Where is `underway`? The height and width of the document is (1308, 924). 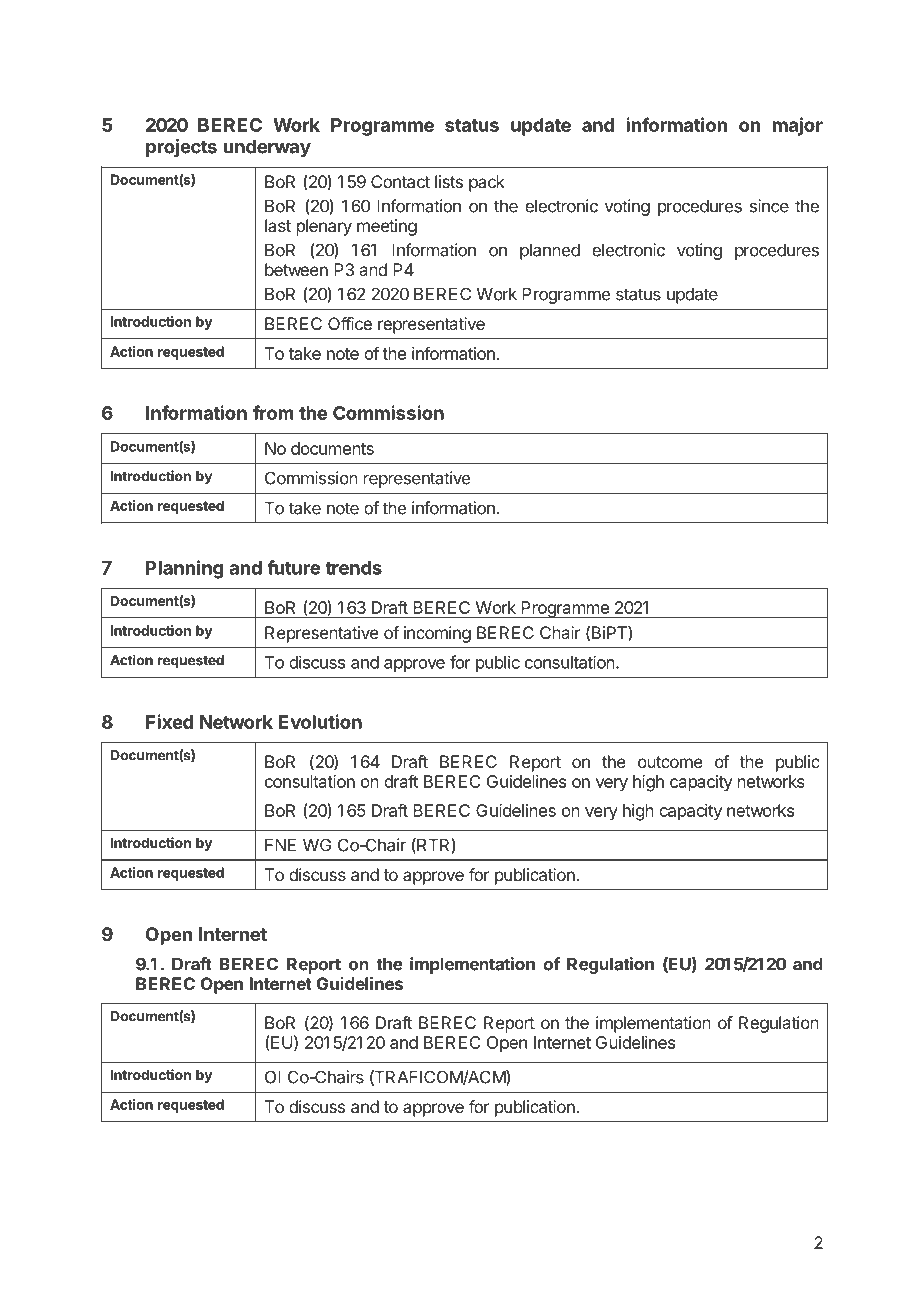 underway is located at coordinates (267, 148).
